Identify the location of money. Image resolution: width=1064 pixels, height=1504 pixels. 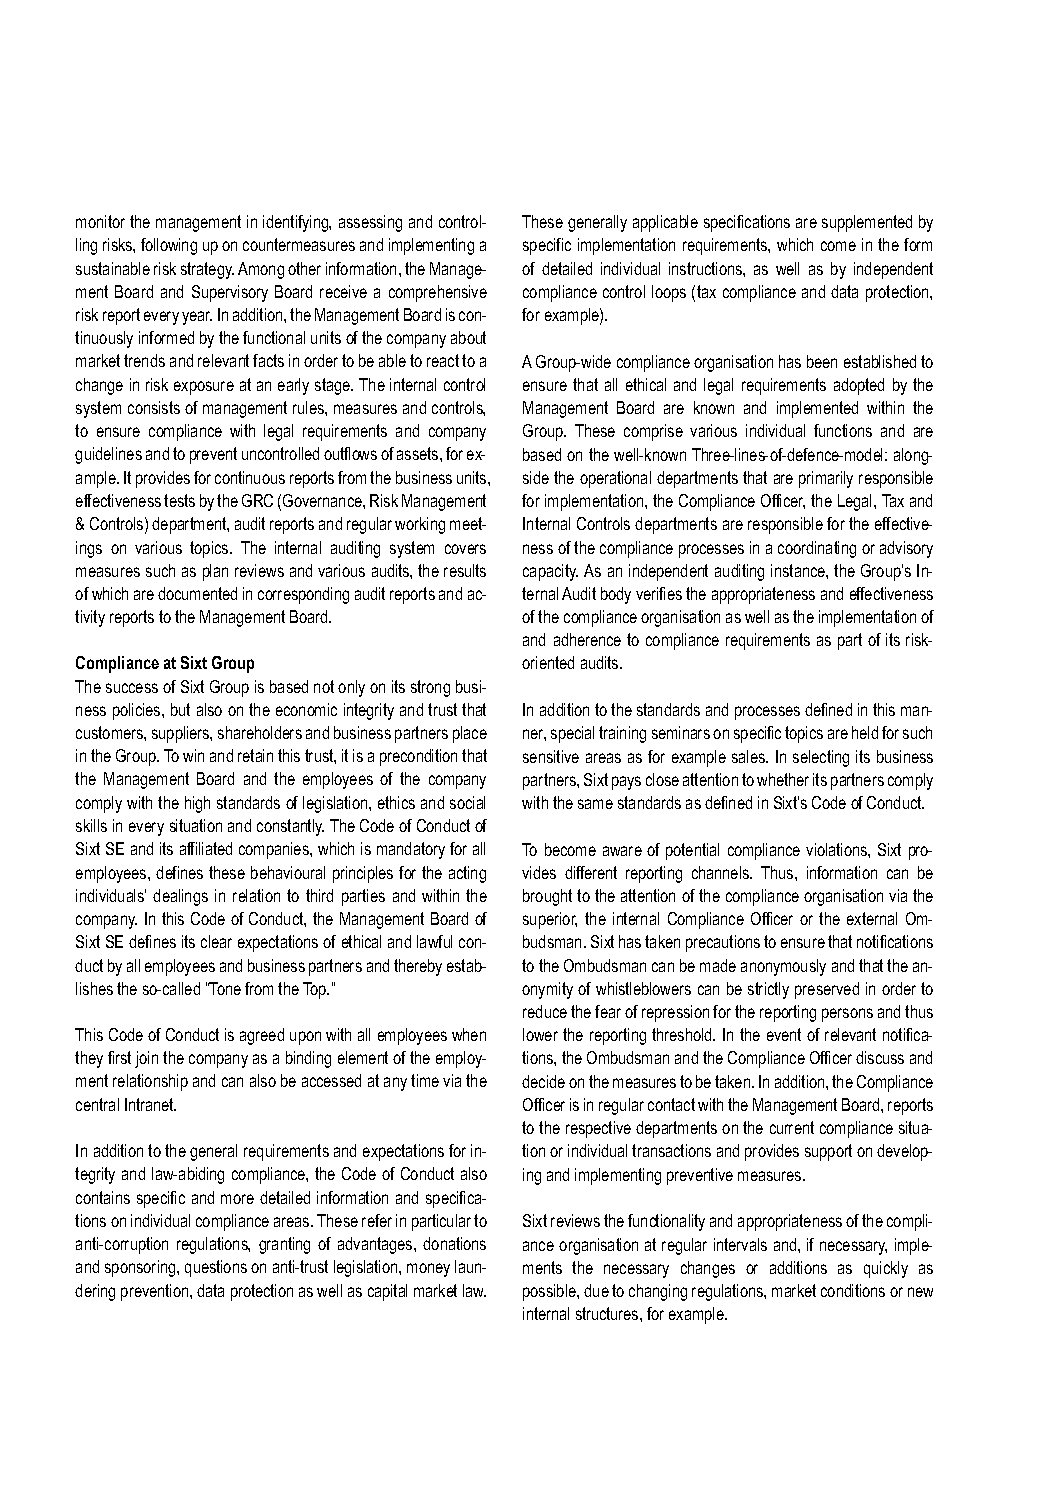
(428, 1270).
